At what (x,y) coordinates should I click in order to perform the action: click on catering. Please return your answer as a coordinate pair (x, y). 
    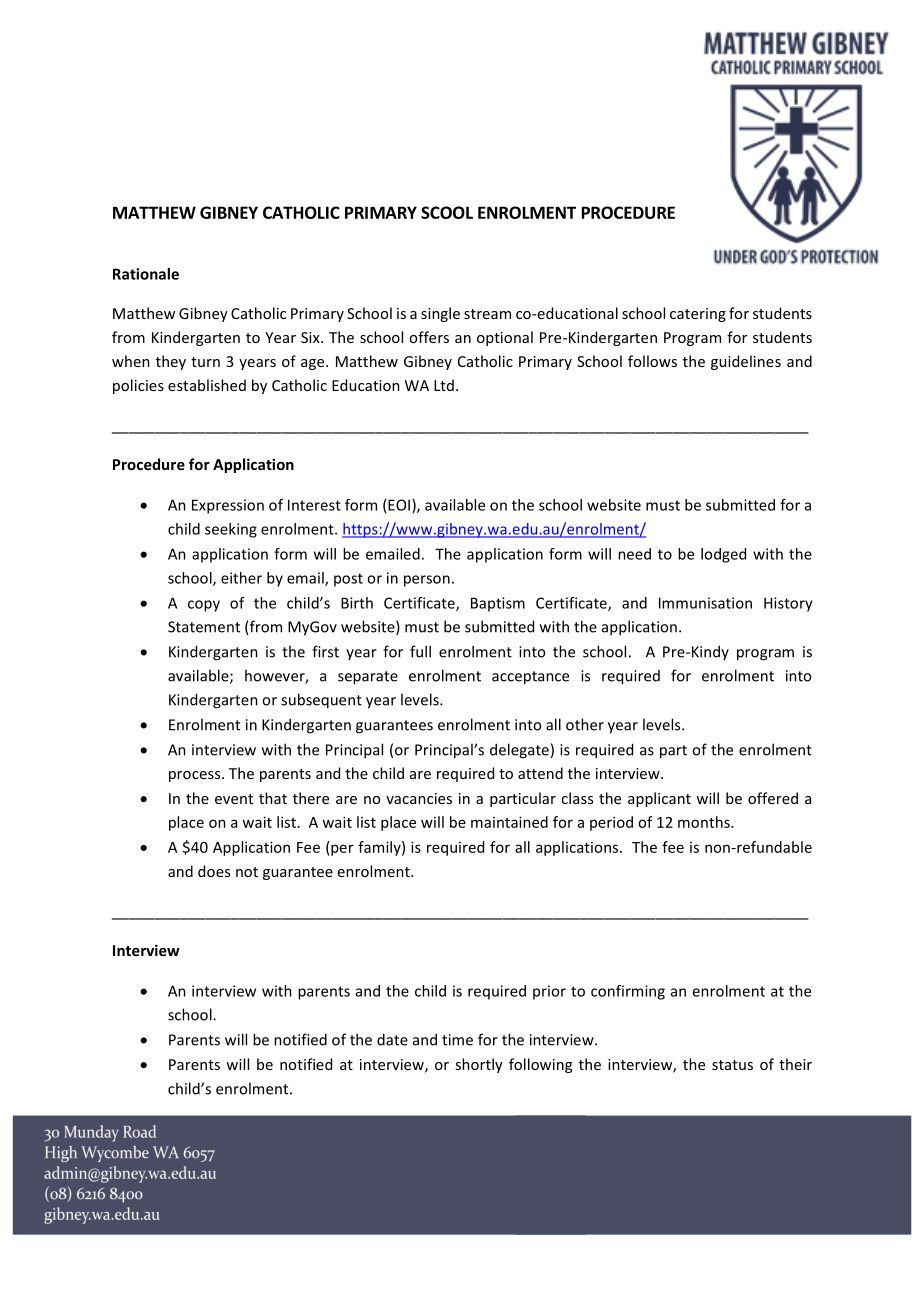
    Looking at the image, I should click on (698, 315).
